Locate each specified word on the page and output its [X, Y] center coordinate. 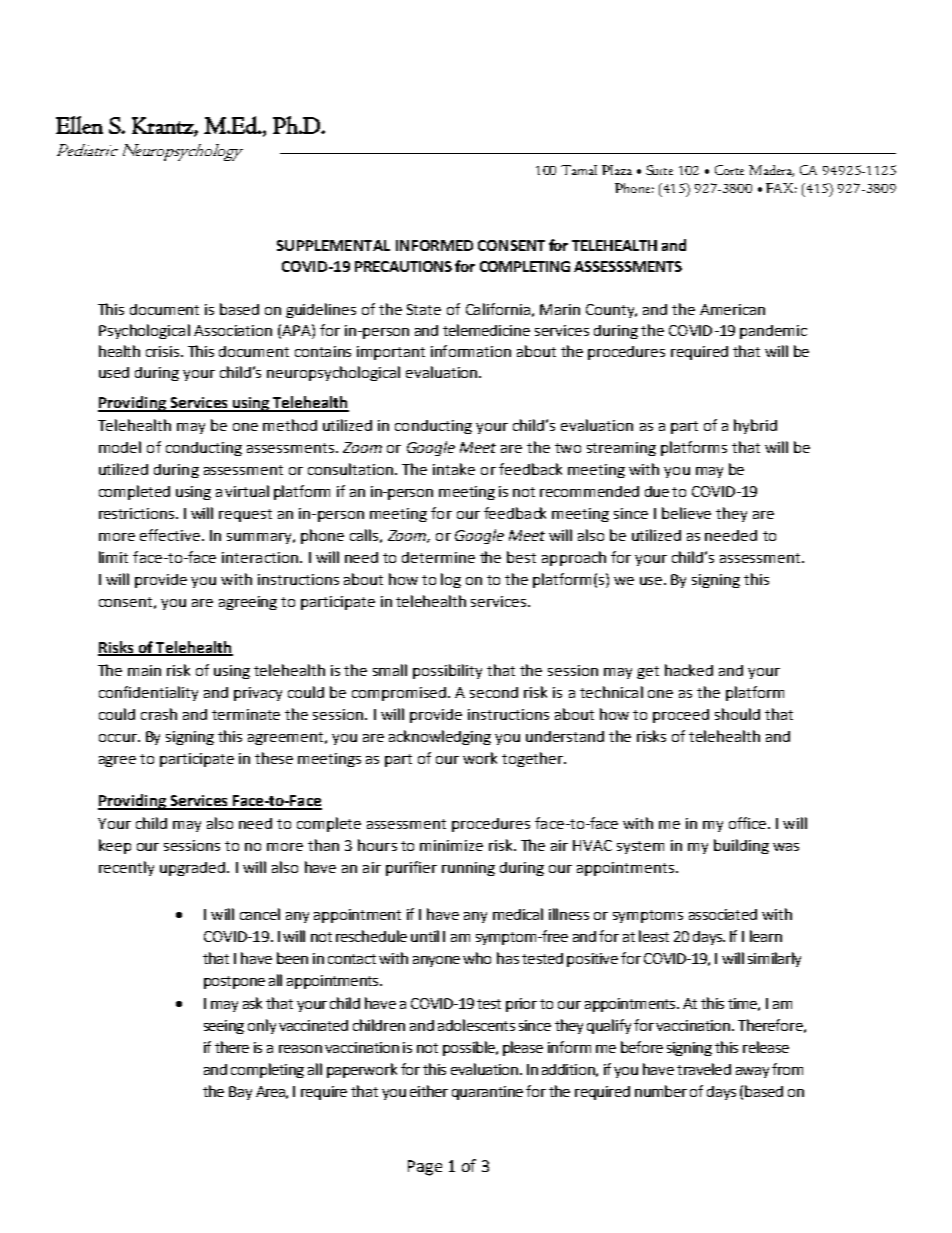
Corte [729, 170]
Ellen [79, 125]
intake [454, 469]
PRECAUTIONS [403, 266]
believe [686, 513]
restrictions [138, 513]
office [749, 823]
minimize [451, 845]
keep [115, 846]
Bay [240, 1093]
